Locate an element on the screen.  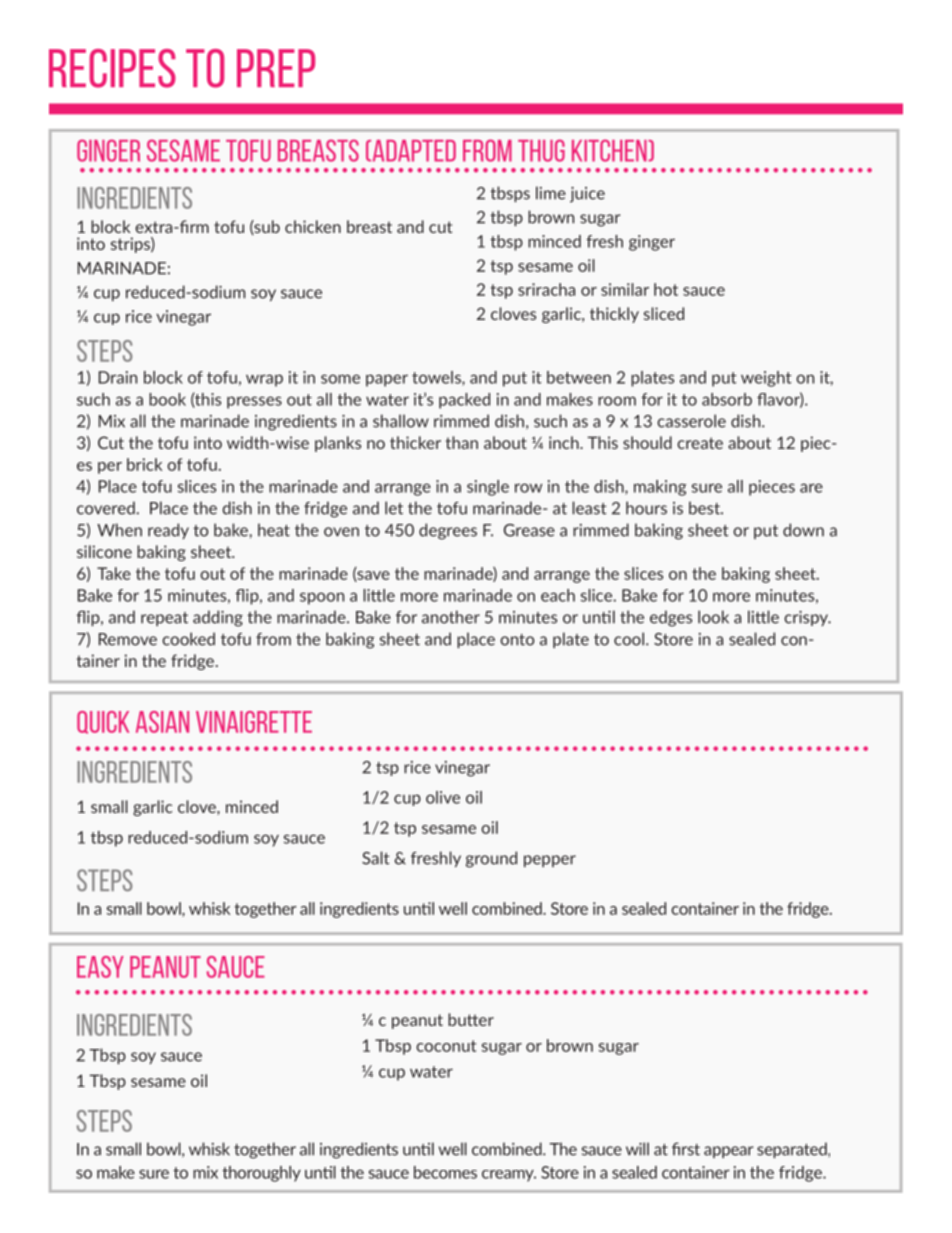
Thug is located at coordinates (541, 150).
